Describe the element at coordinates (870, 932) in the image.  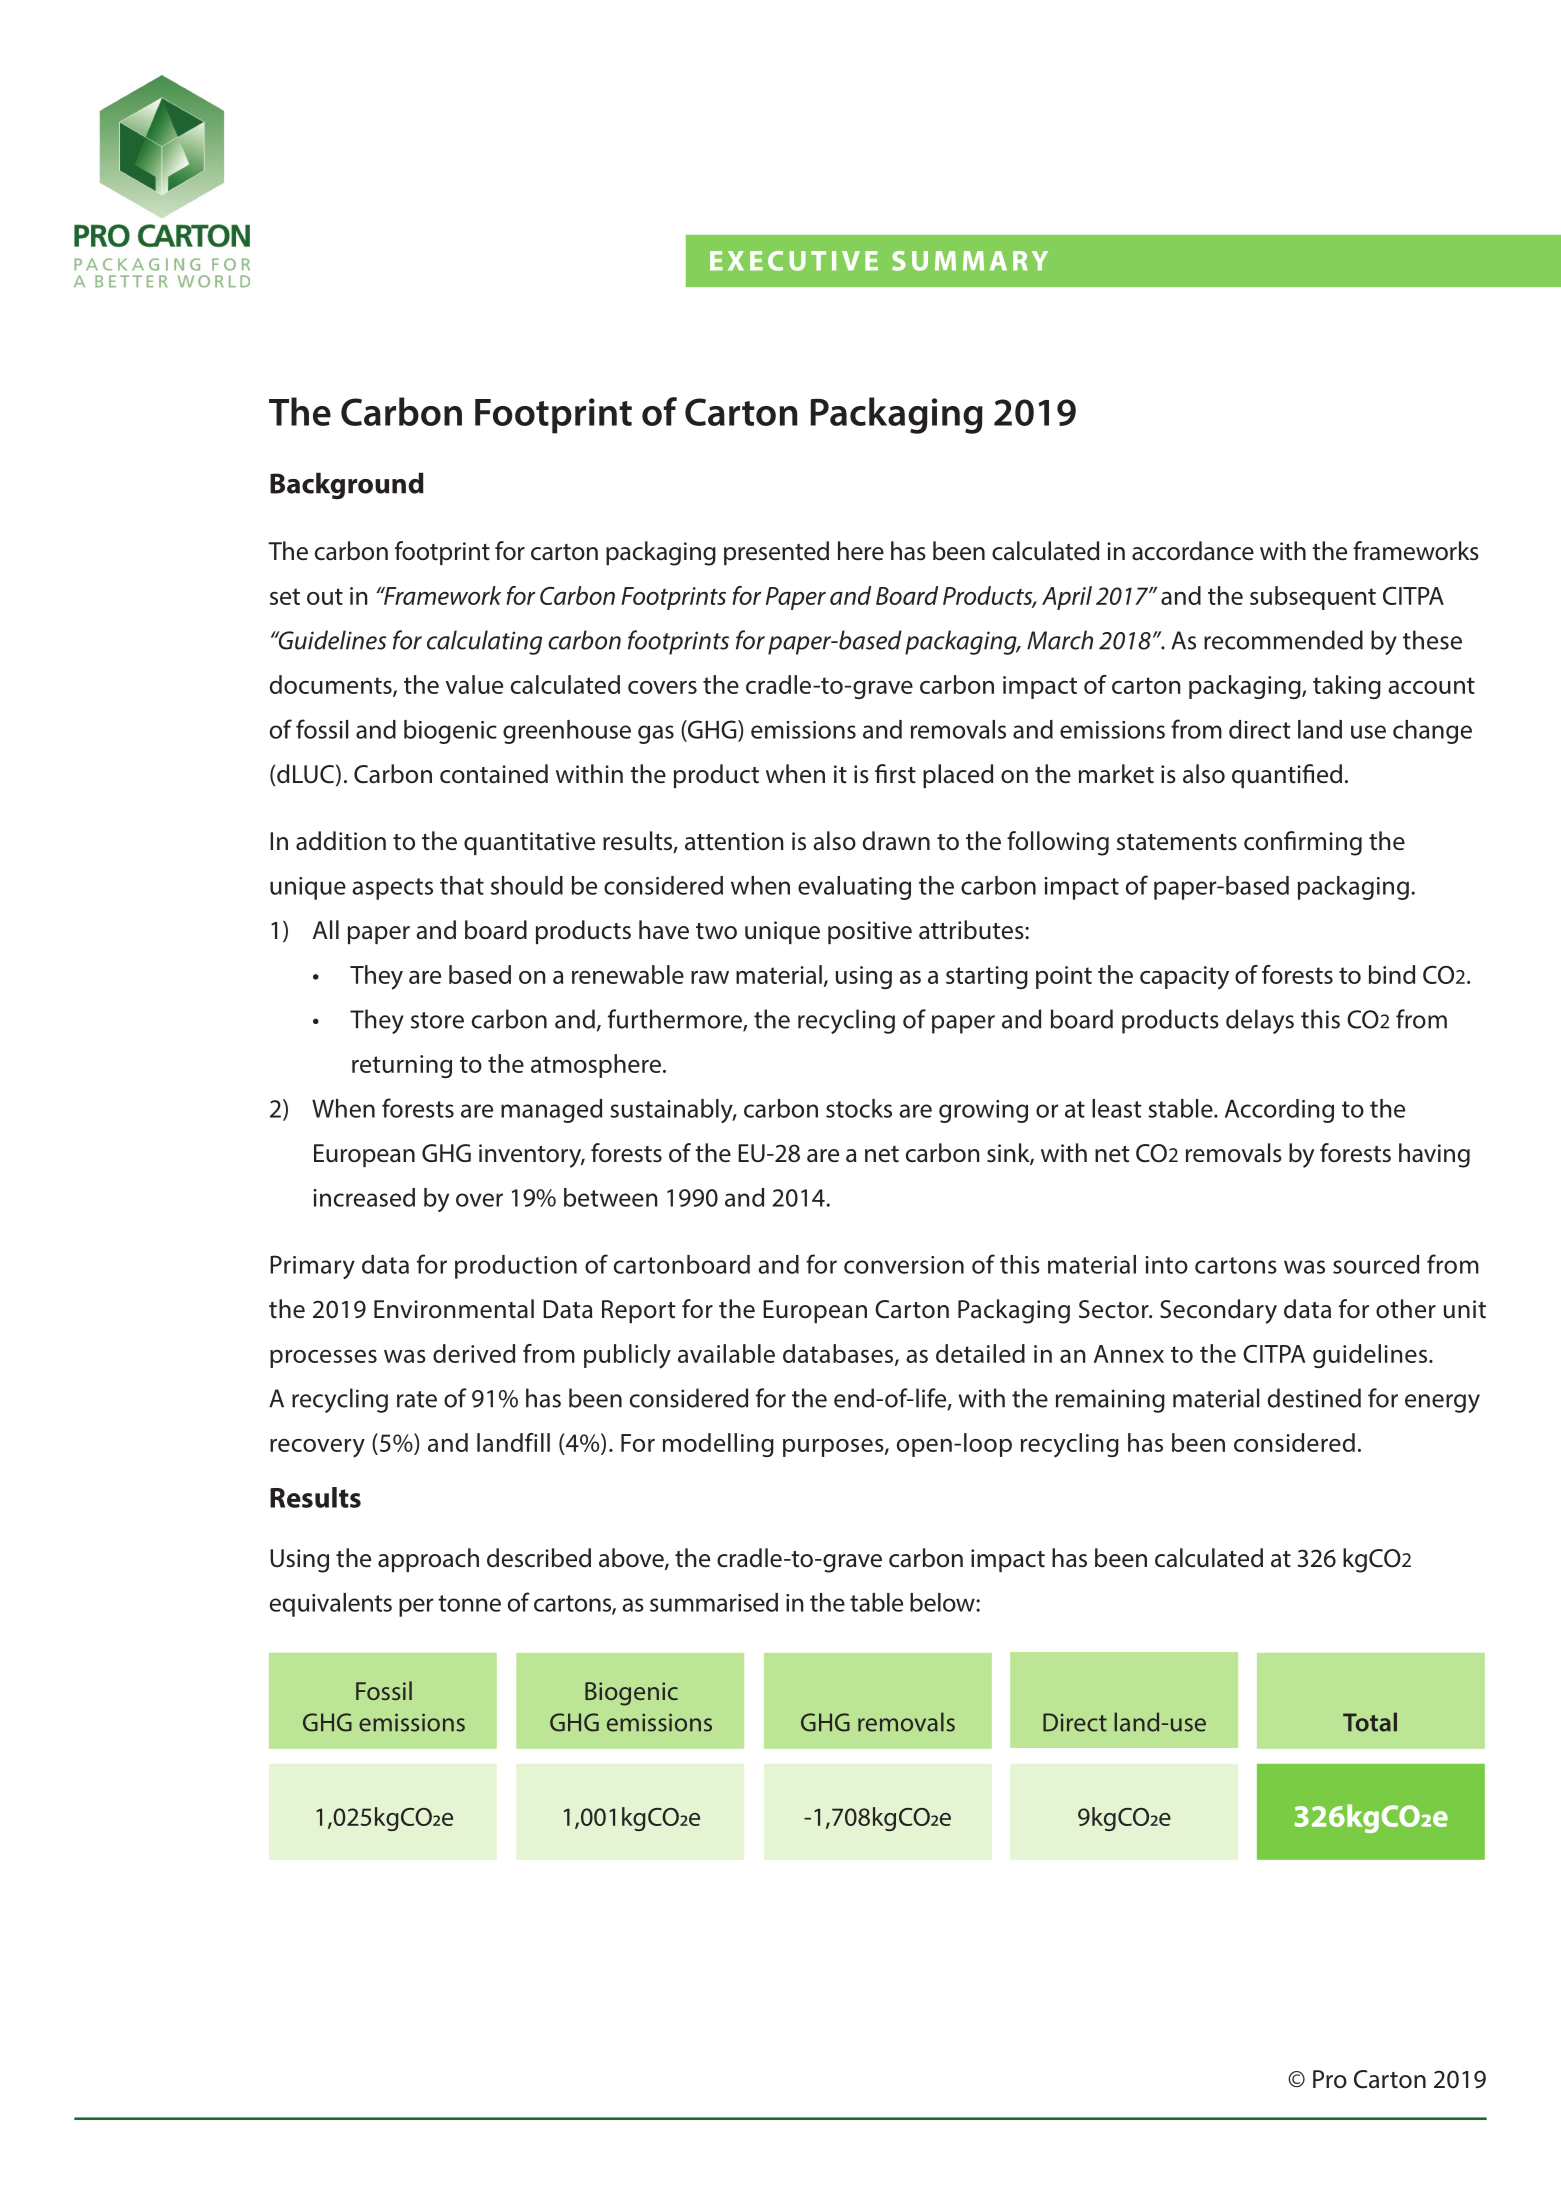
I see `positive` at that location.
